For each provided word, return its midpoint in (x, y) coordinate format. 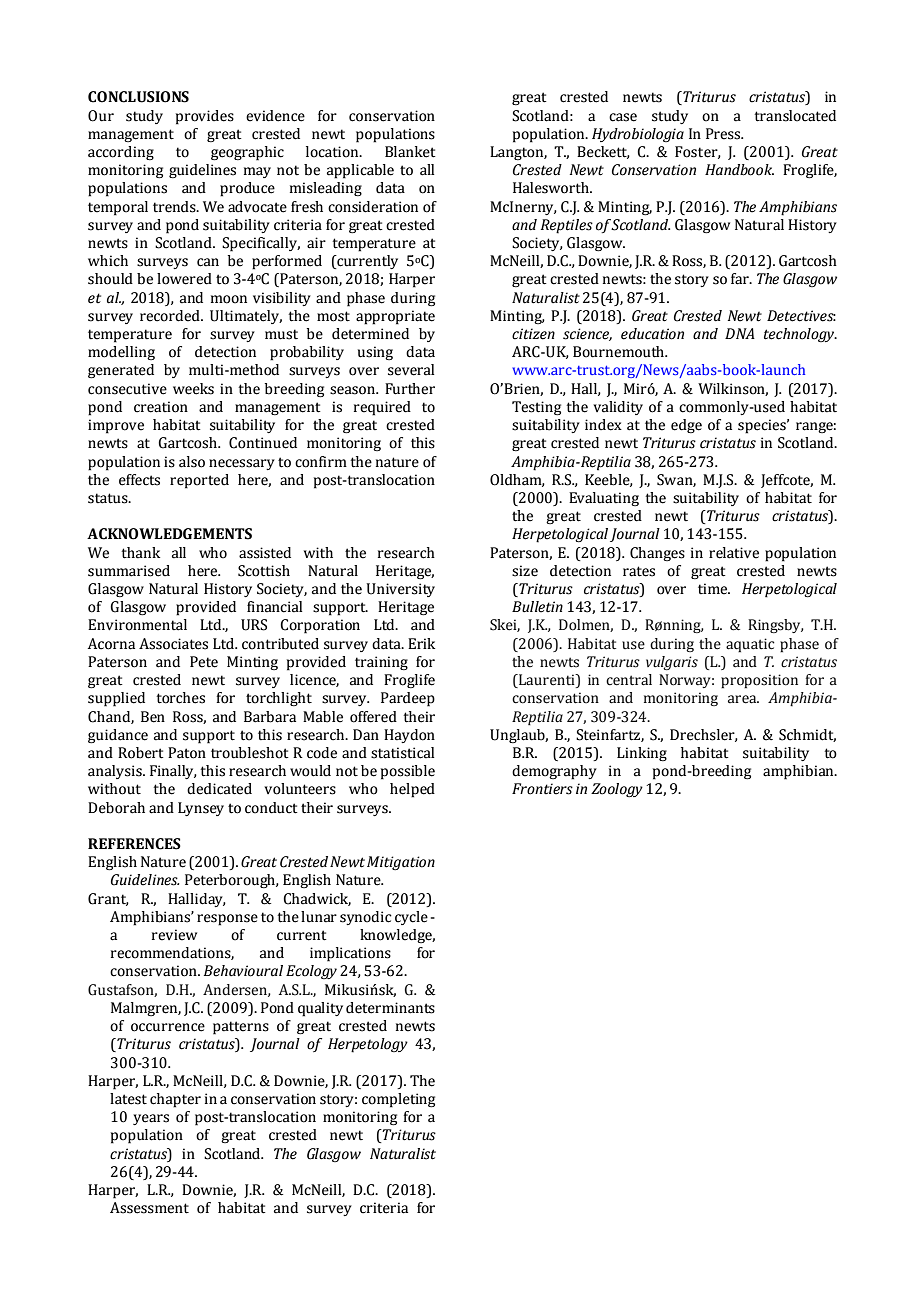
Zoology (617, 790)
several (411, 370)
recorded (171, 316)
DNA (740, 333)
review (174, 935)
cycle (411, 918)
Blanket (410, 152)
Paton (187, 753)
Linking (642, 754)
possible (408, 772)
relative (734, 553)
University (401, 590)
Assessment (149, 1208)
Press (724, 134)
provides (205, 117)
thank (140, 553)
